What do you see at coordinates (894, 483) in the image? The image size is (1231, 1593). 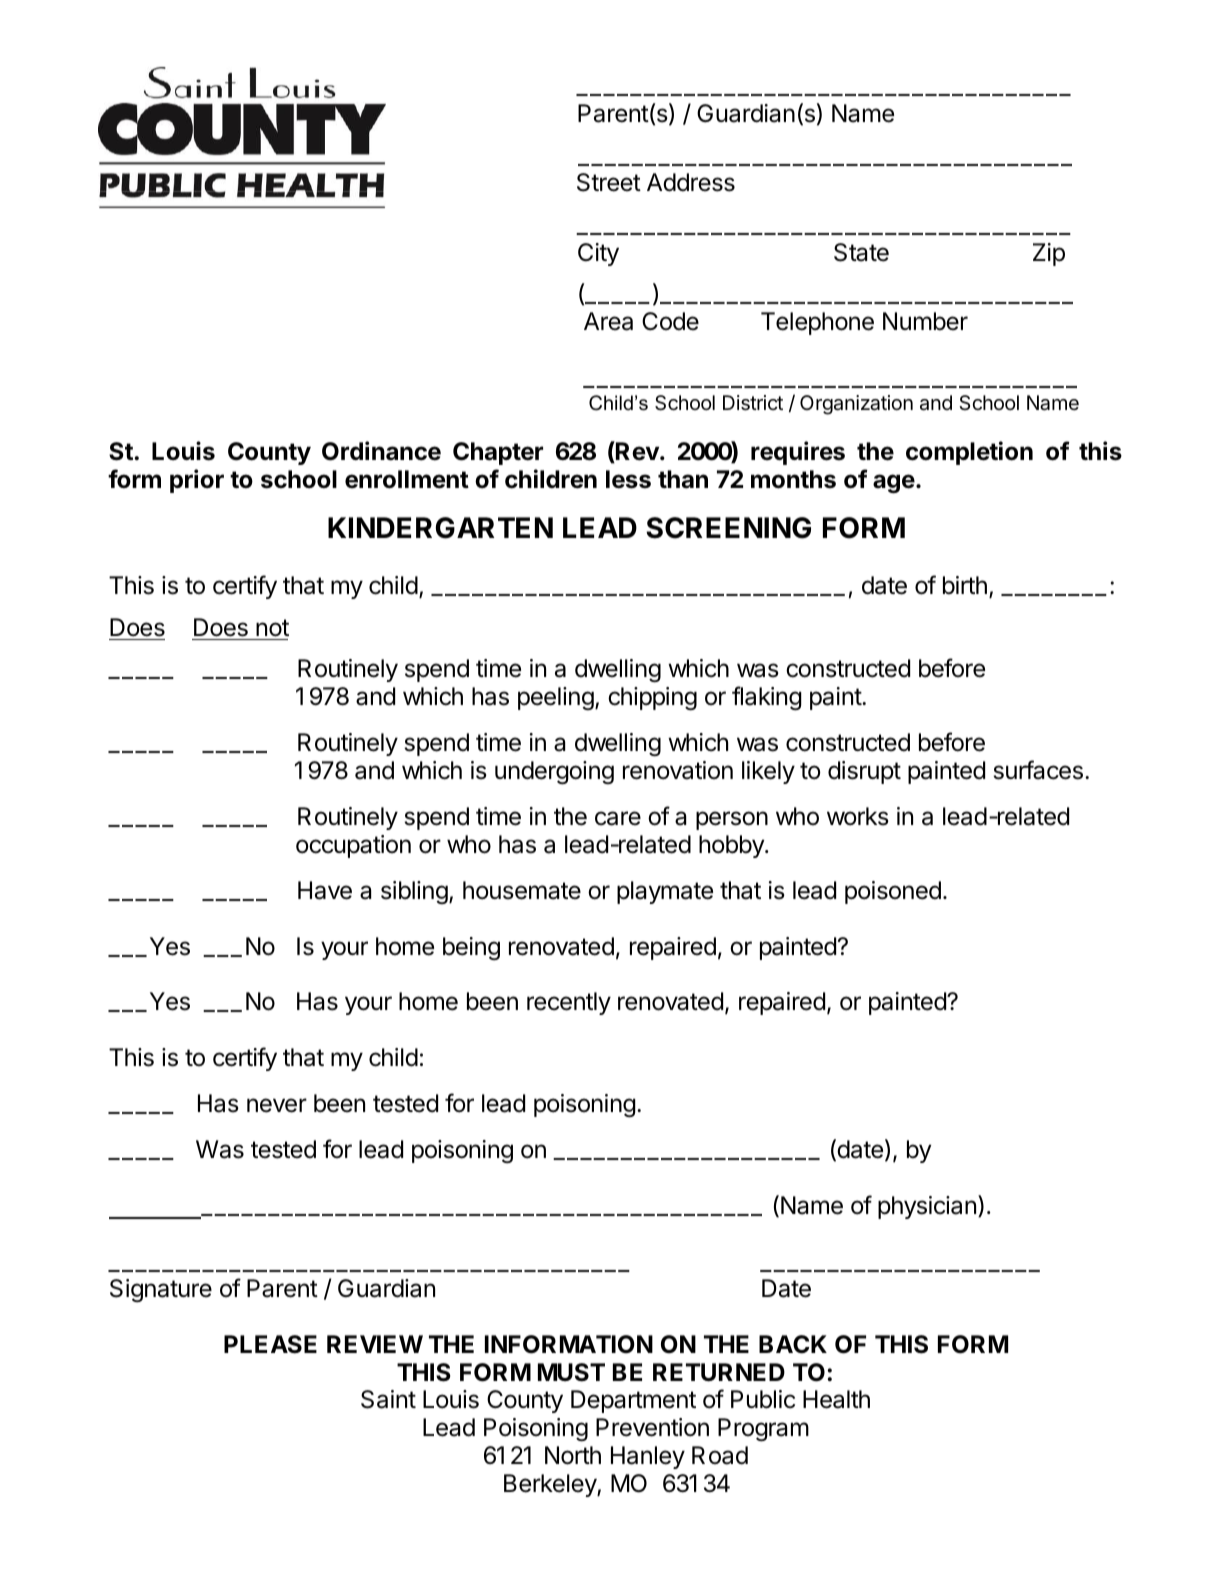 I see `age` at bounding box center [894, 483].
